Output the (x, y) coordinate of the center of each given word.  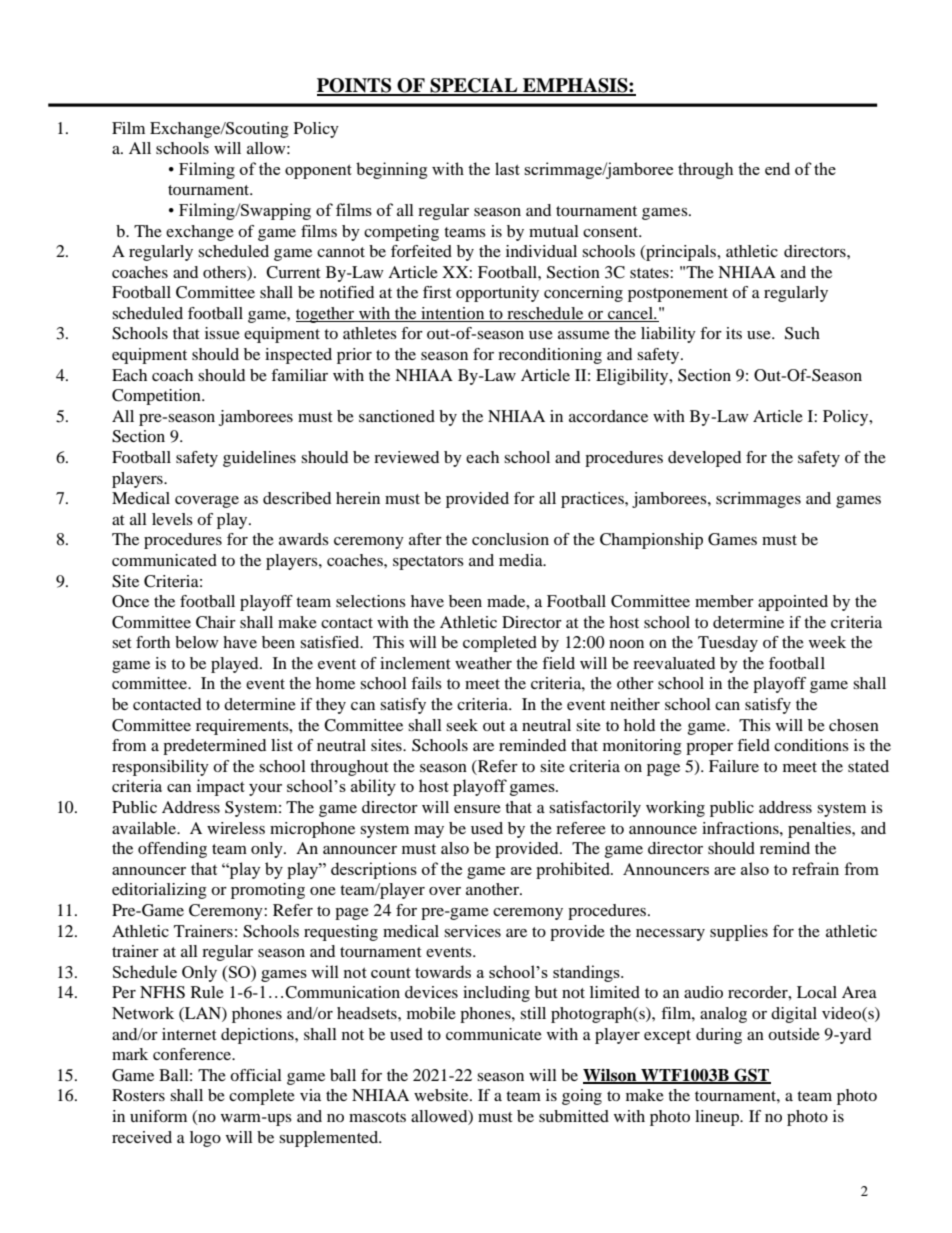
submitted (574, 1116)
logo (205, 1139)
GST (751, 1075)
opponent (318, 172)
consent (612, 232)
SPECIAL (474, 86)
